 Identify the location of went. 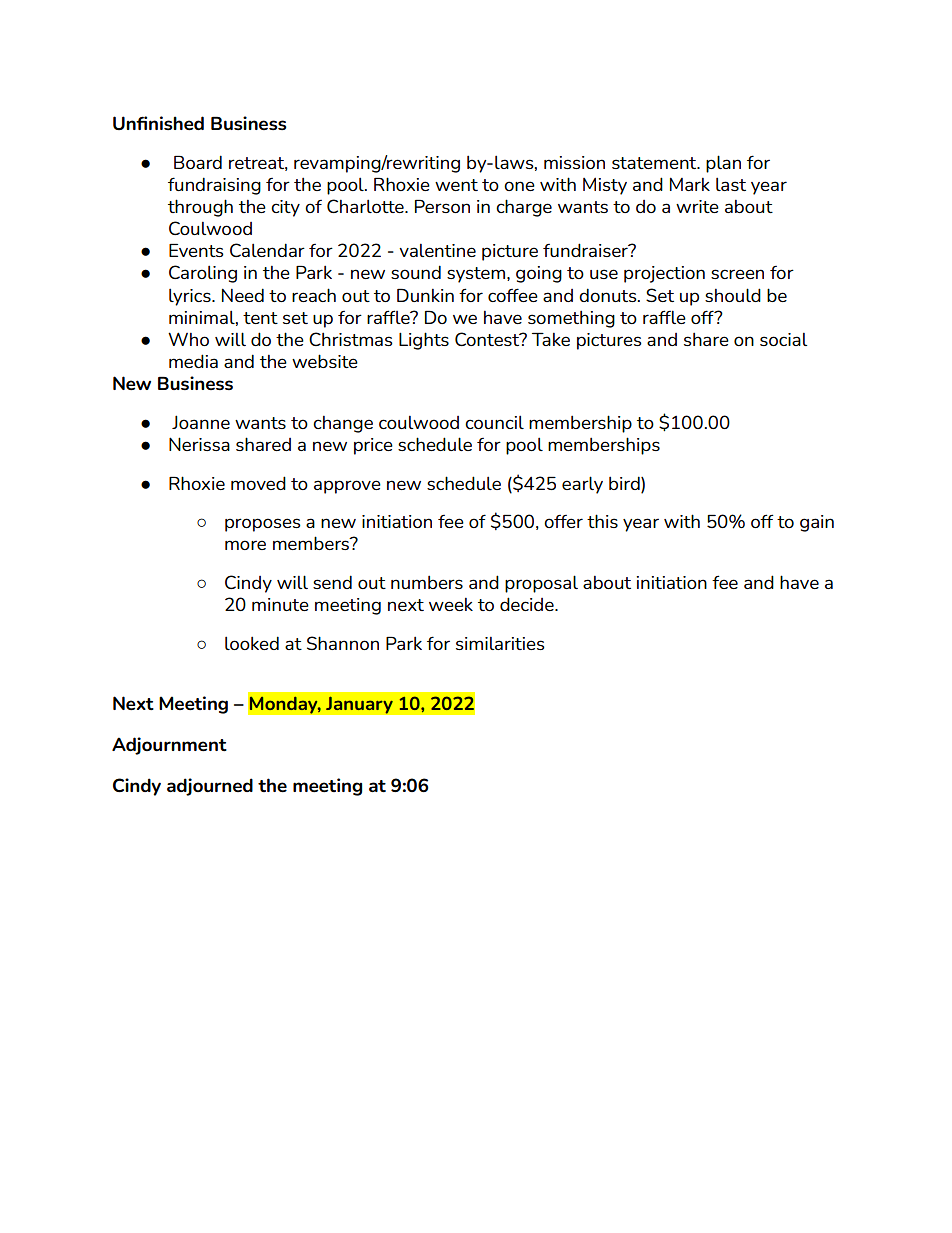
(456, 185).
